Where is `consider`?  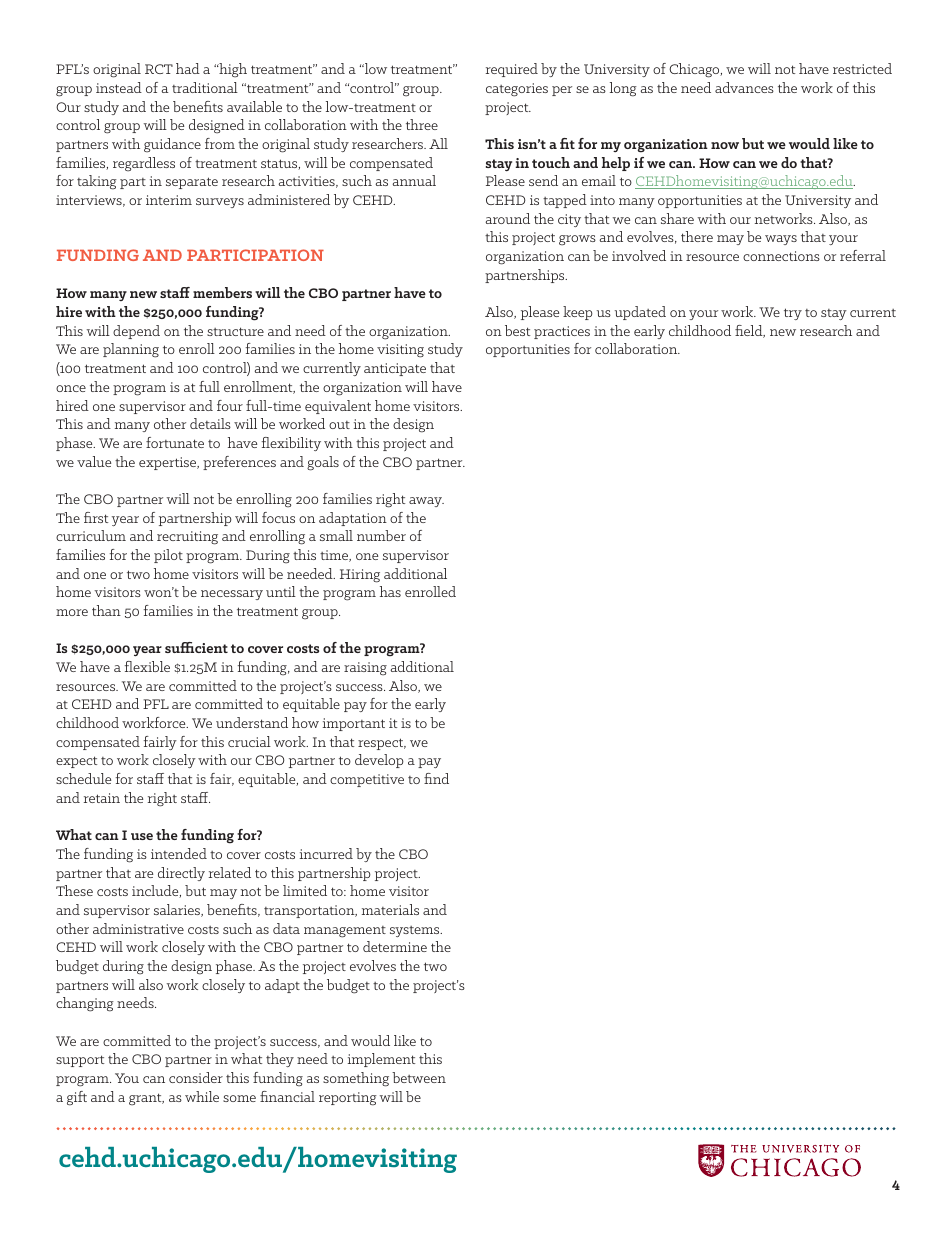
consider is located at coordinates (196, 1077).
